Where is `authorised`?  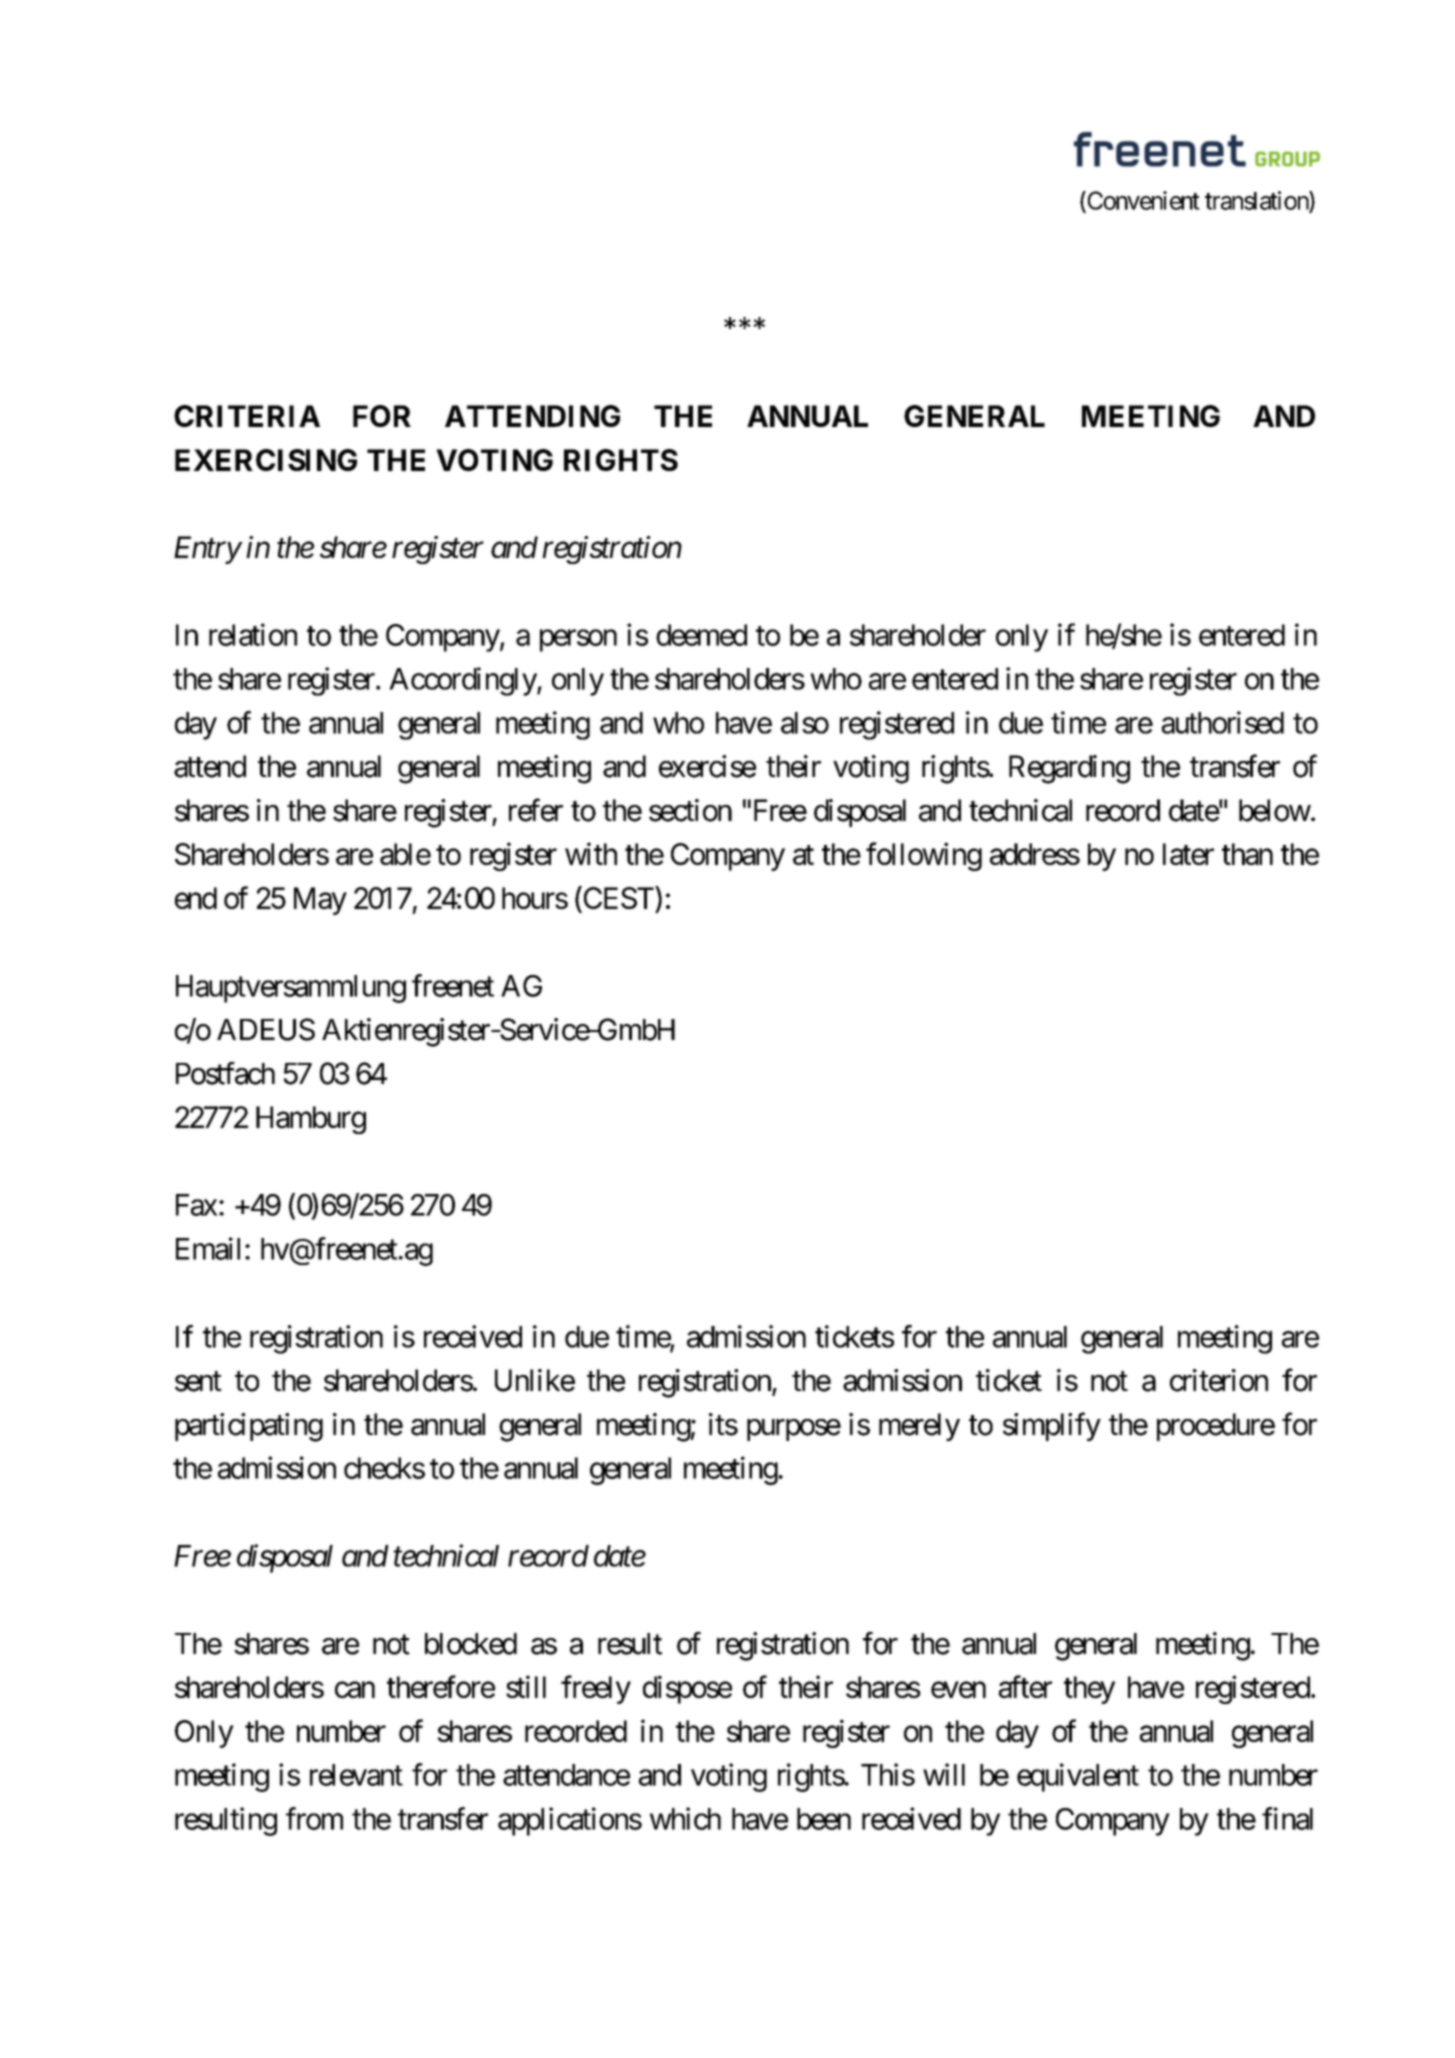
authorised is located at coordinates (1223, 722).
